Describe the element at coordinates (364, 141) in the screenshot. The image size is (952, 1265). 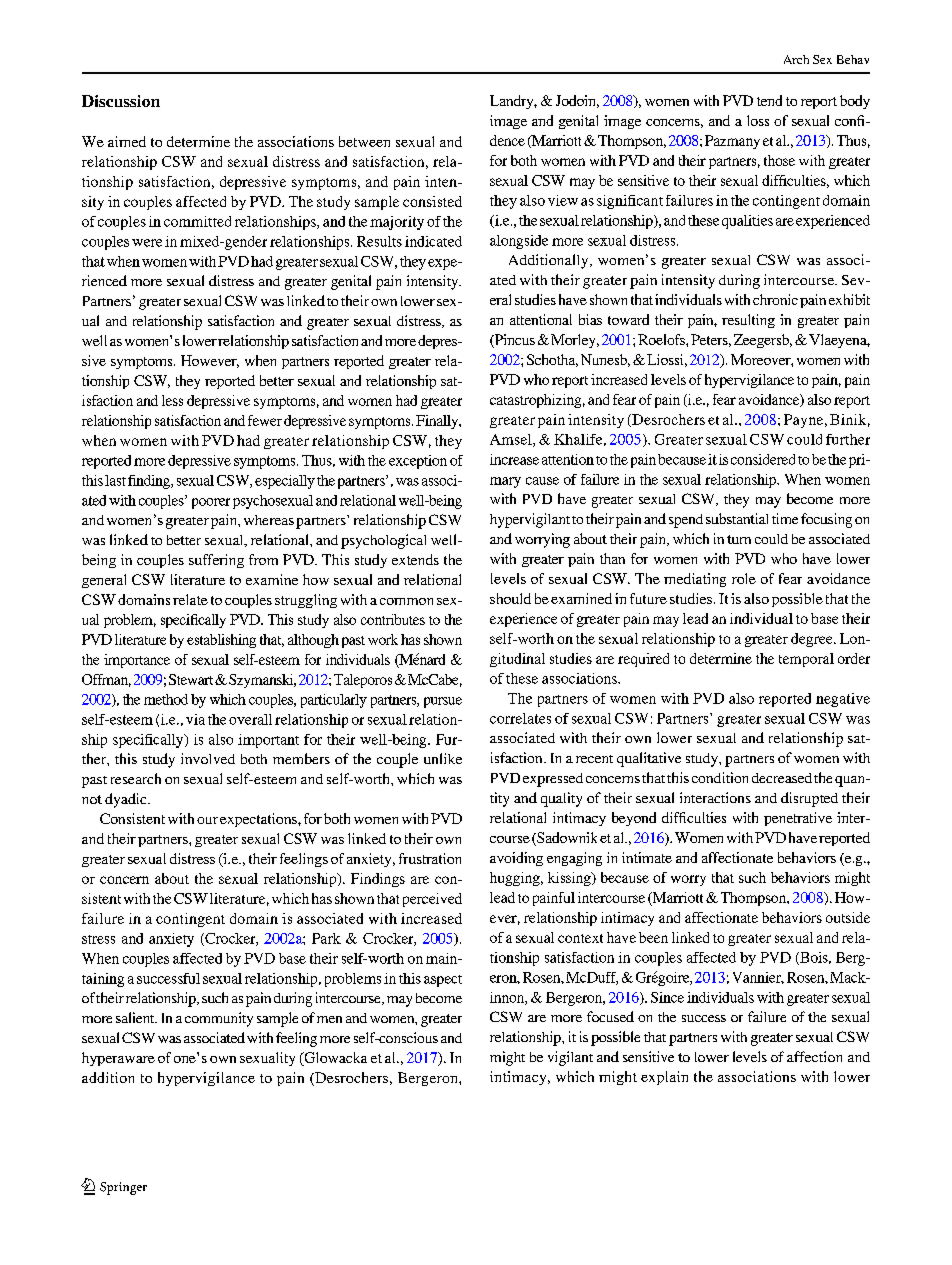
I see `between` at that location.
